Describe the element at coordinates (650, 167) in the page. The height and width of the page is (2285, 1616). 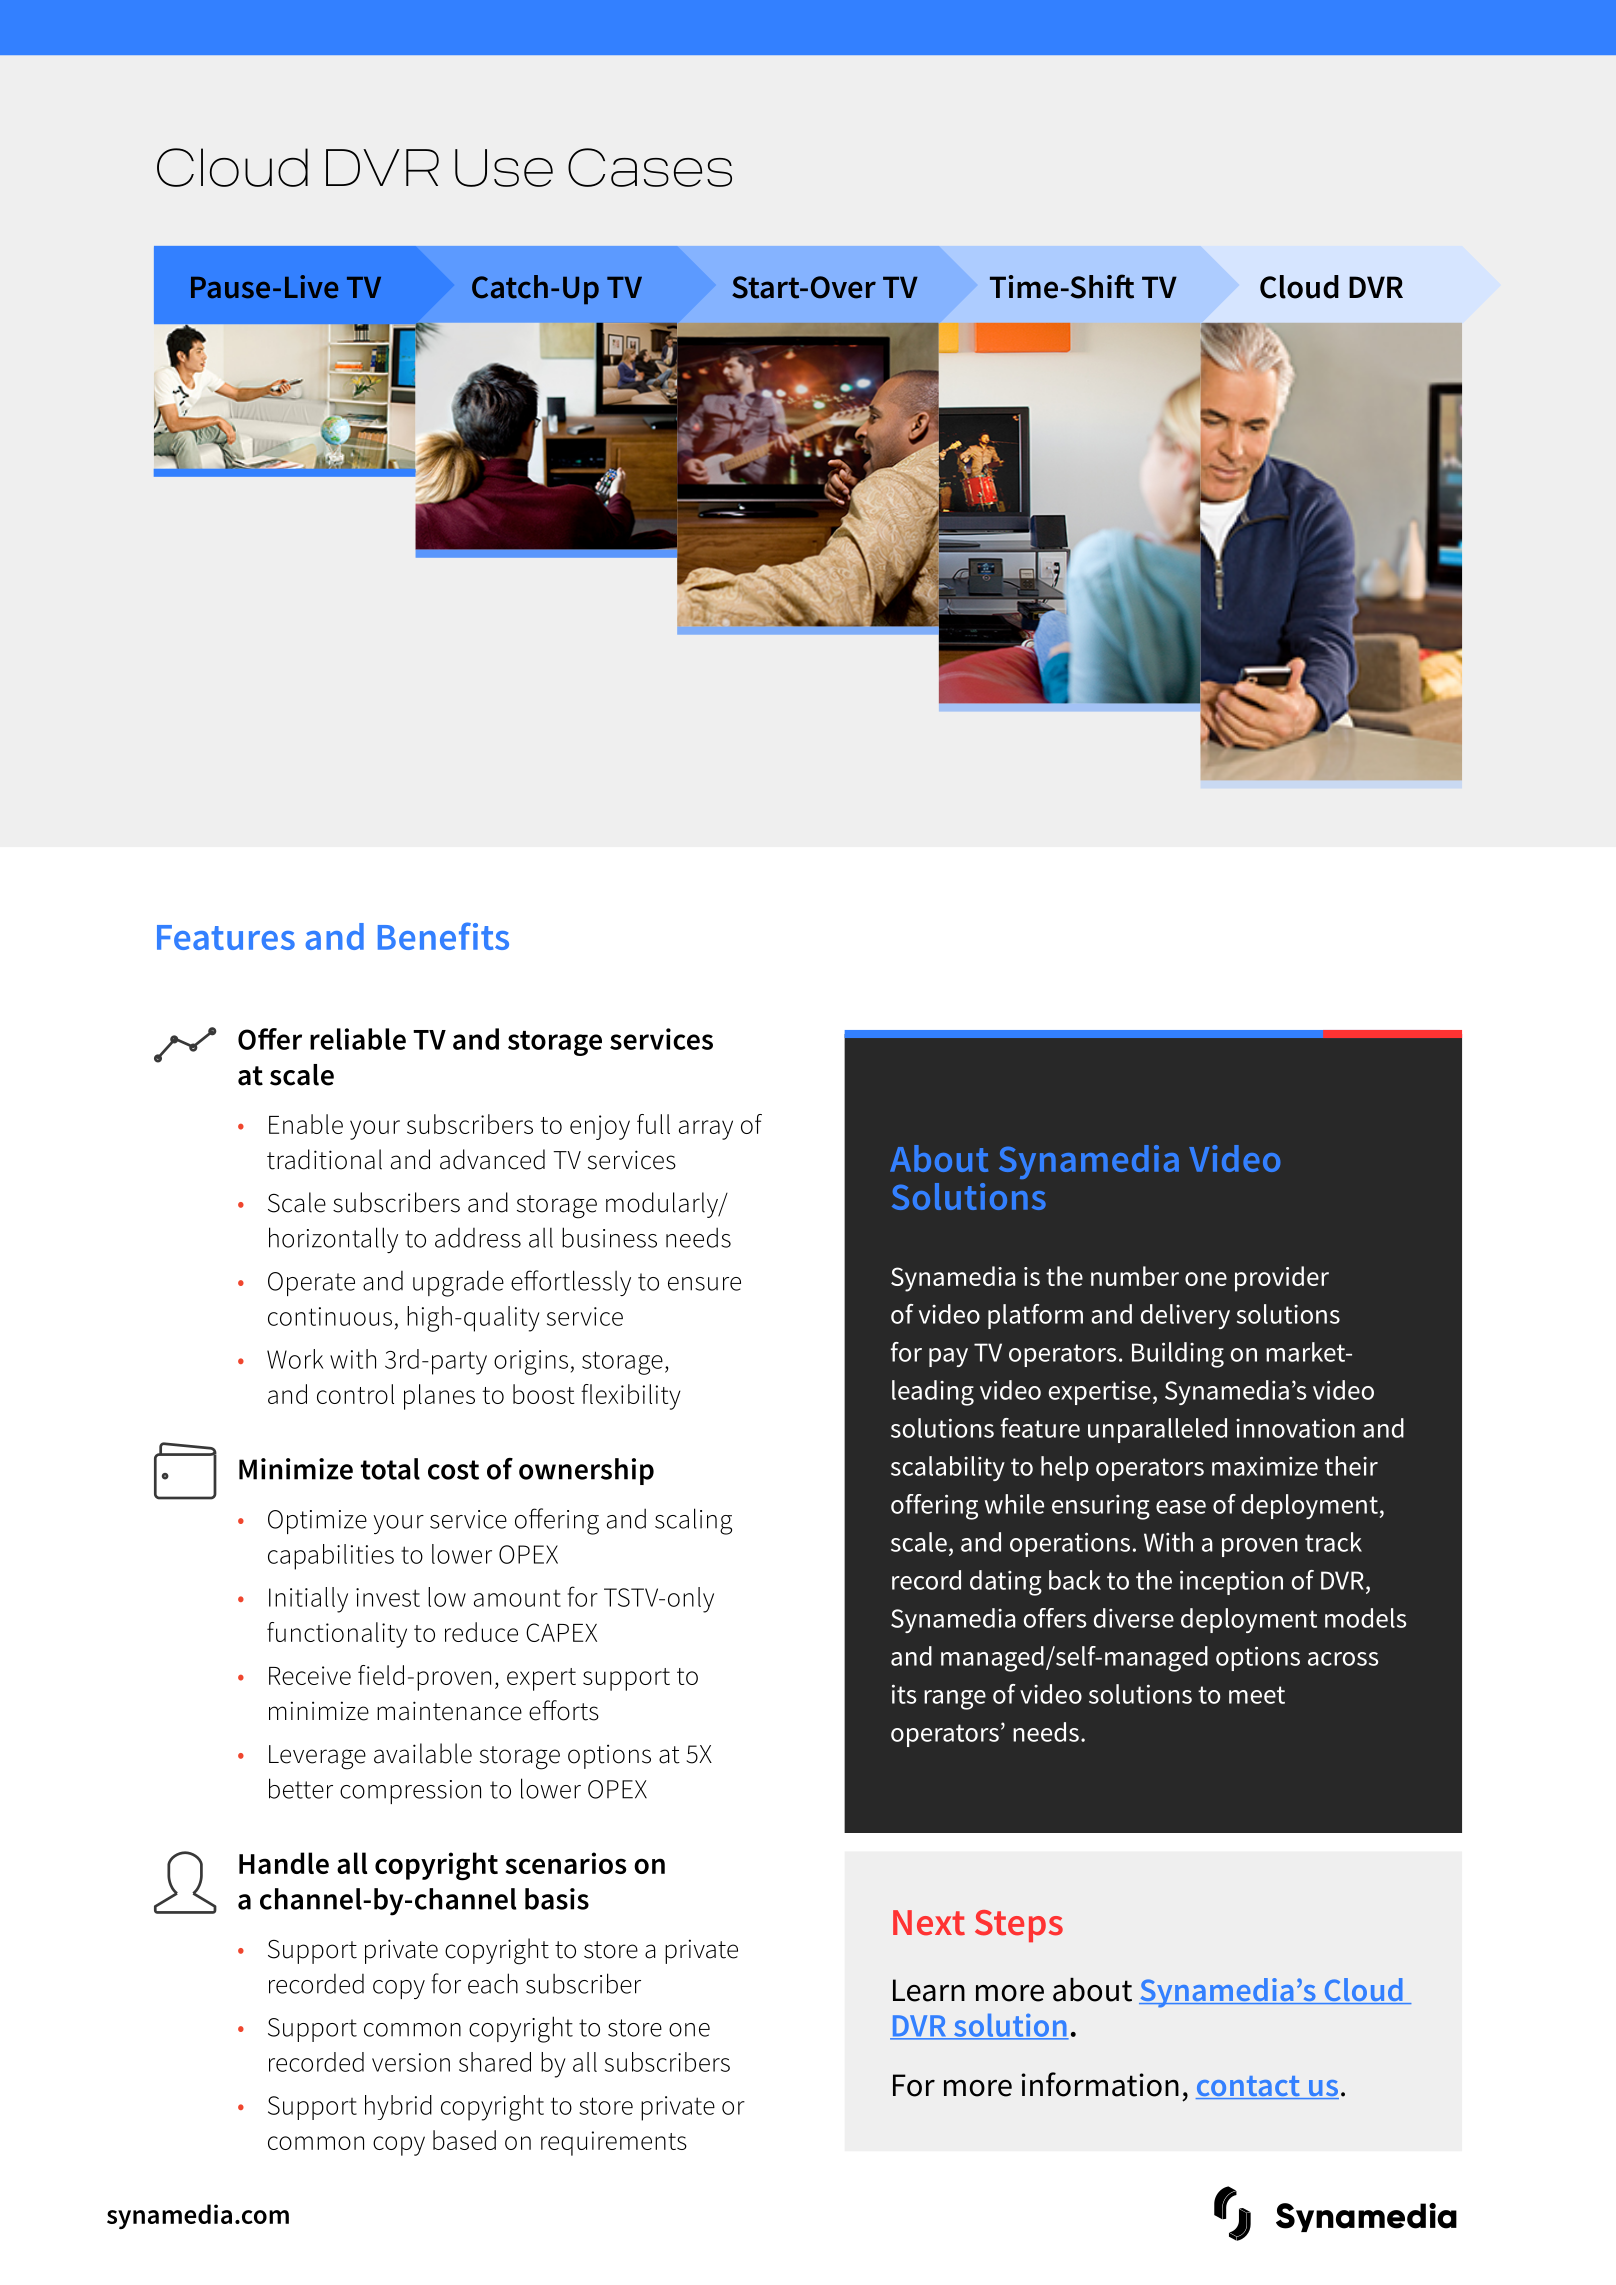
I see `Cases` at that location.
